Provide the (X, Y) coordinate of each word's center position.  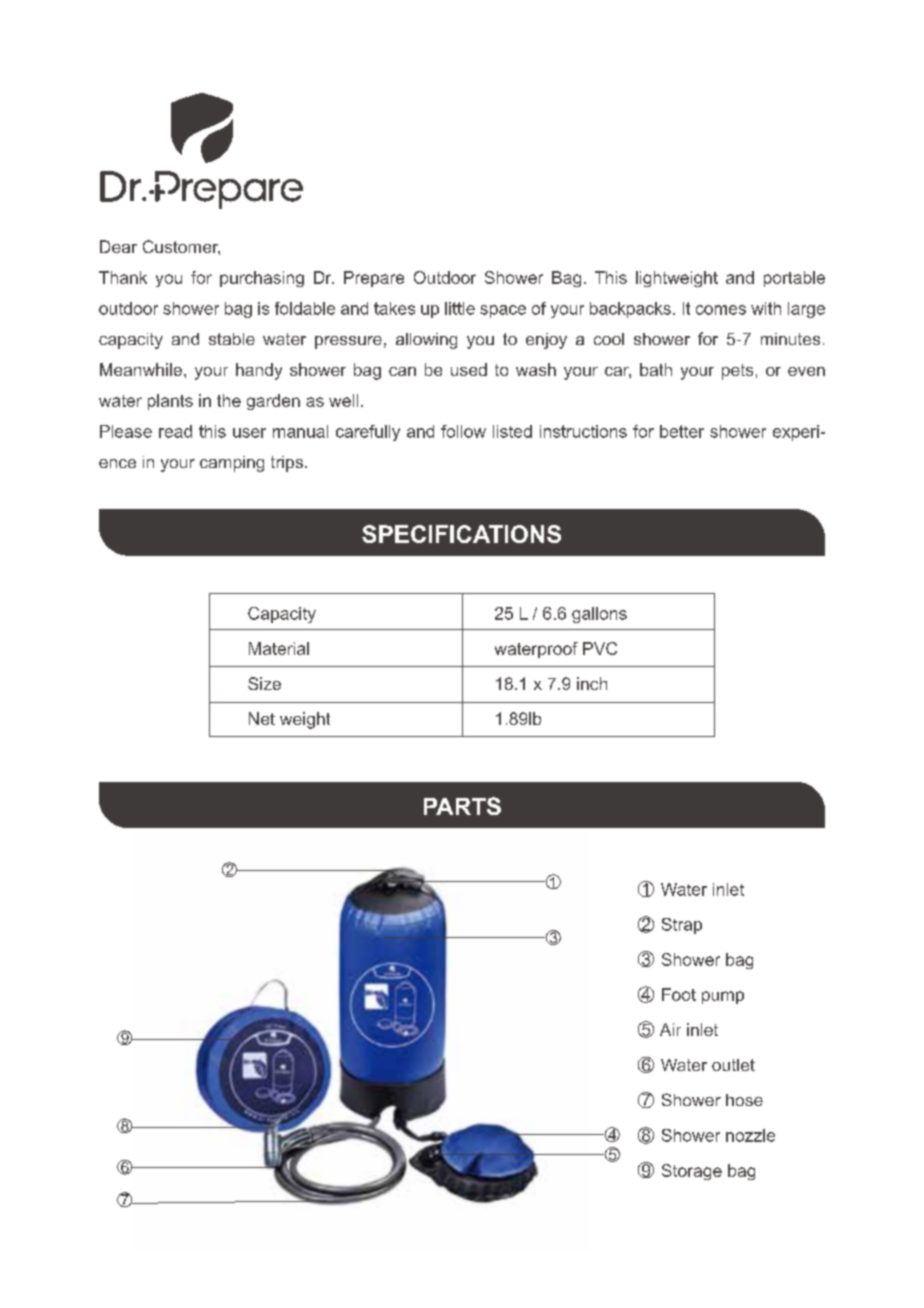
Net (262, 718)
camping (232, 464)
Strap (682, 926)
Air (670, 1029)
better (682, 431)
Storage (692, 1172)
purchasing (262, 279)
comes (721, 310)
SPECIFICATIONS (461, 534)
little (460, 308)
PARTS (462, 806)
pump (723, 997)
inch (592, 683)
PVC (600, 648)
